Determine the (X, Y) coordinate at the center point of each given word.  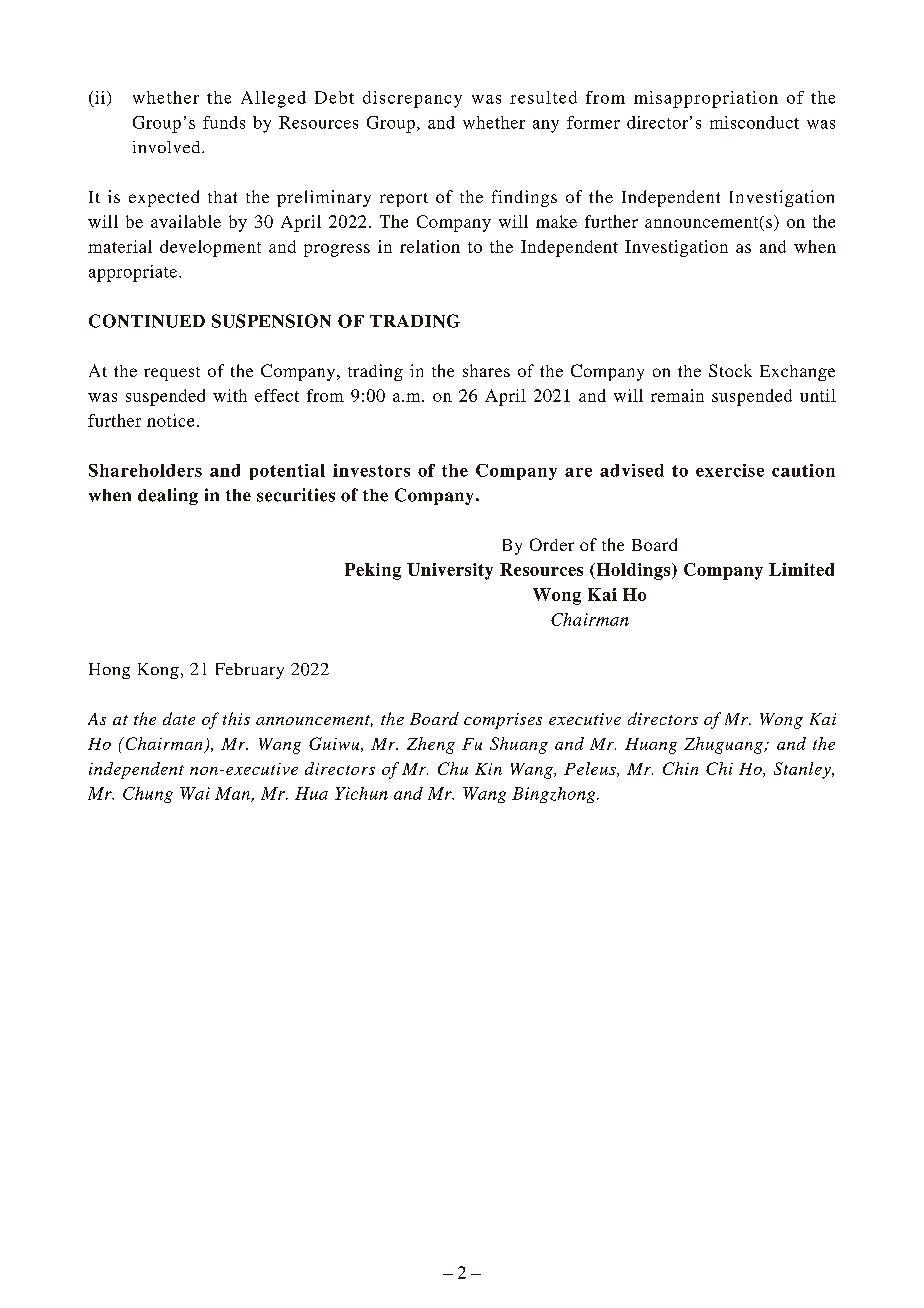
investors (371, 470)
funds (224, 122)
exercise (730, 470)
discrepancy (412, 99)
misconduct (754, 122)
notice (170, 420)
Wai (195, 793)
